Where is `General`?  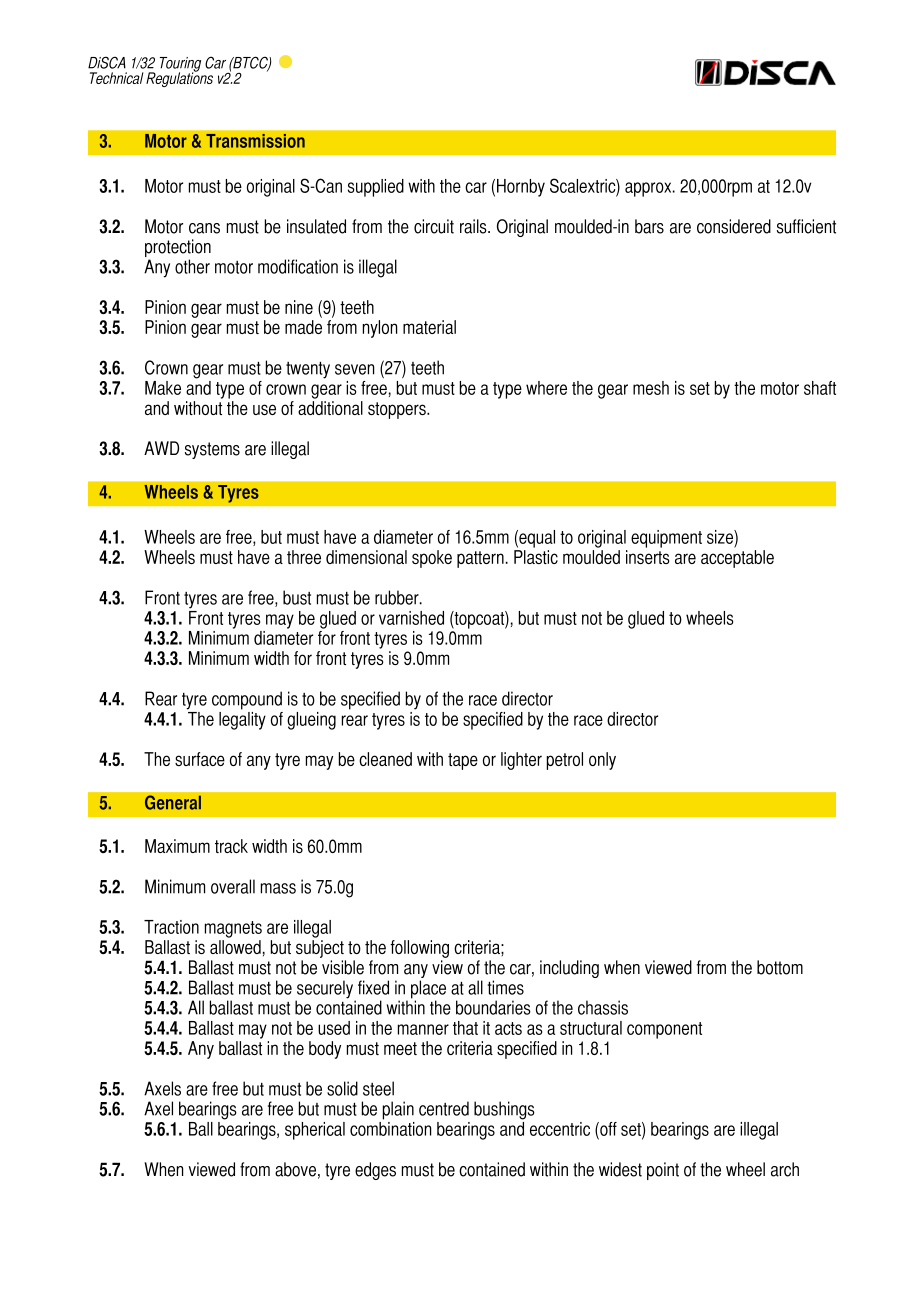 General is located at coordinates (173, 802).
